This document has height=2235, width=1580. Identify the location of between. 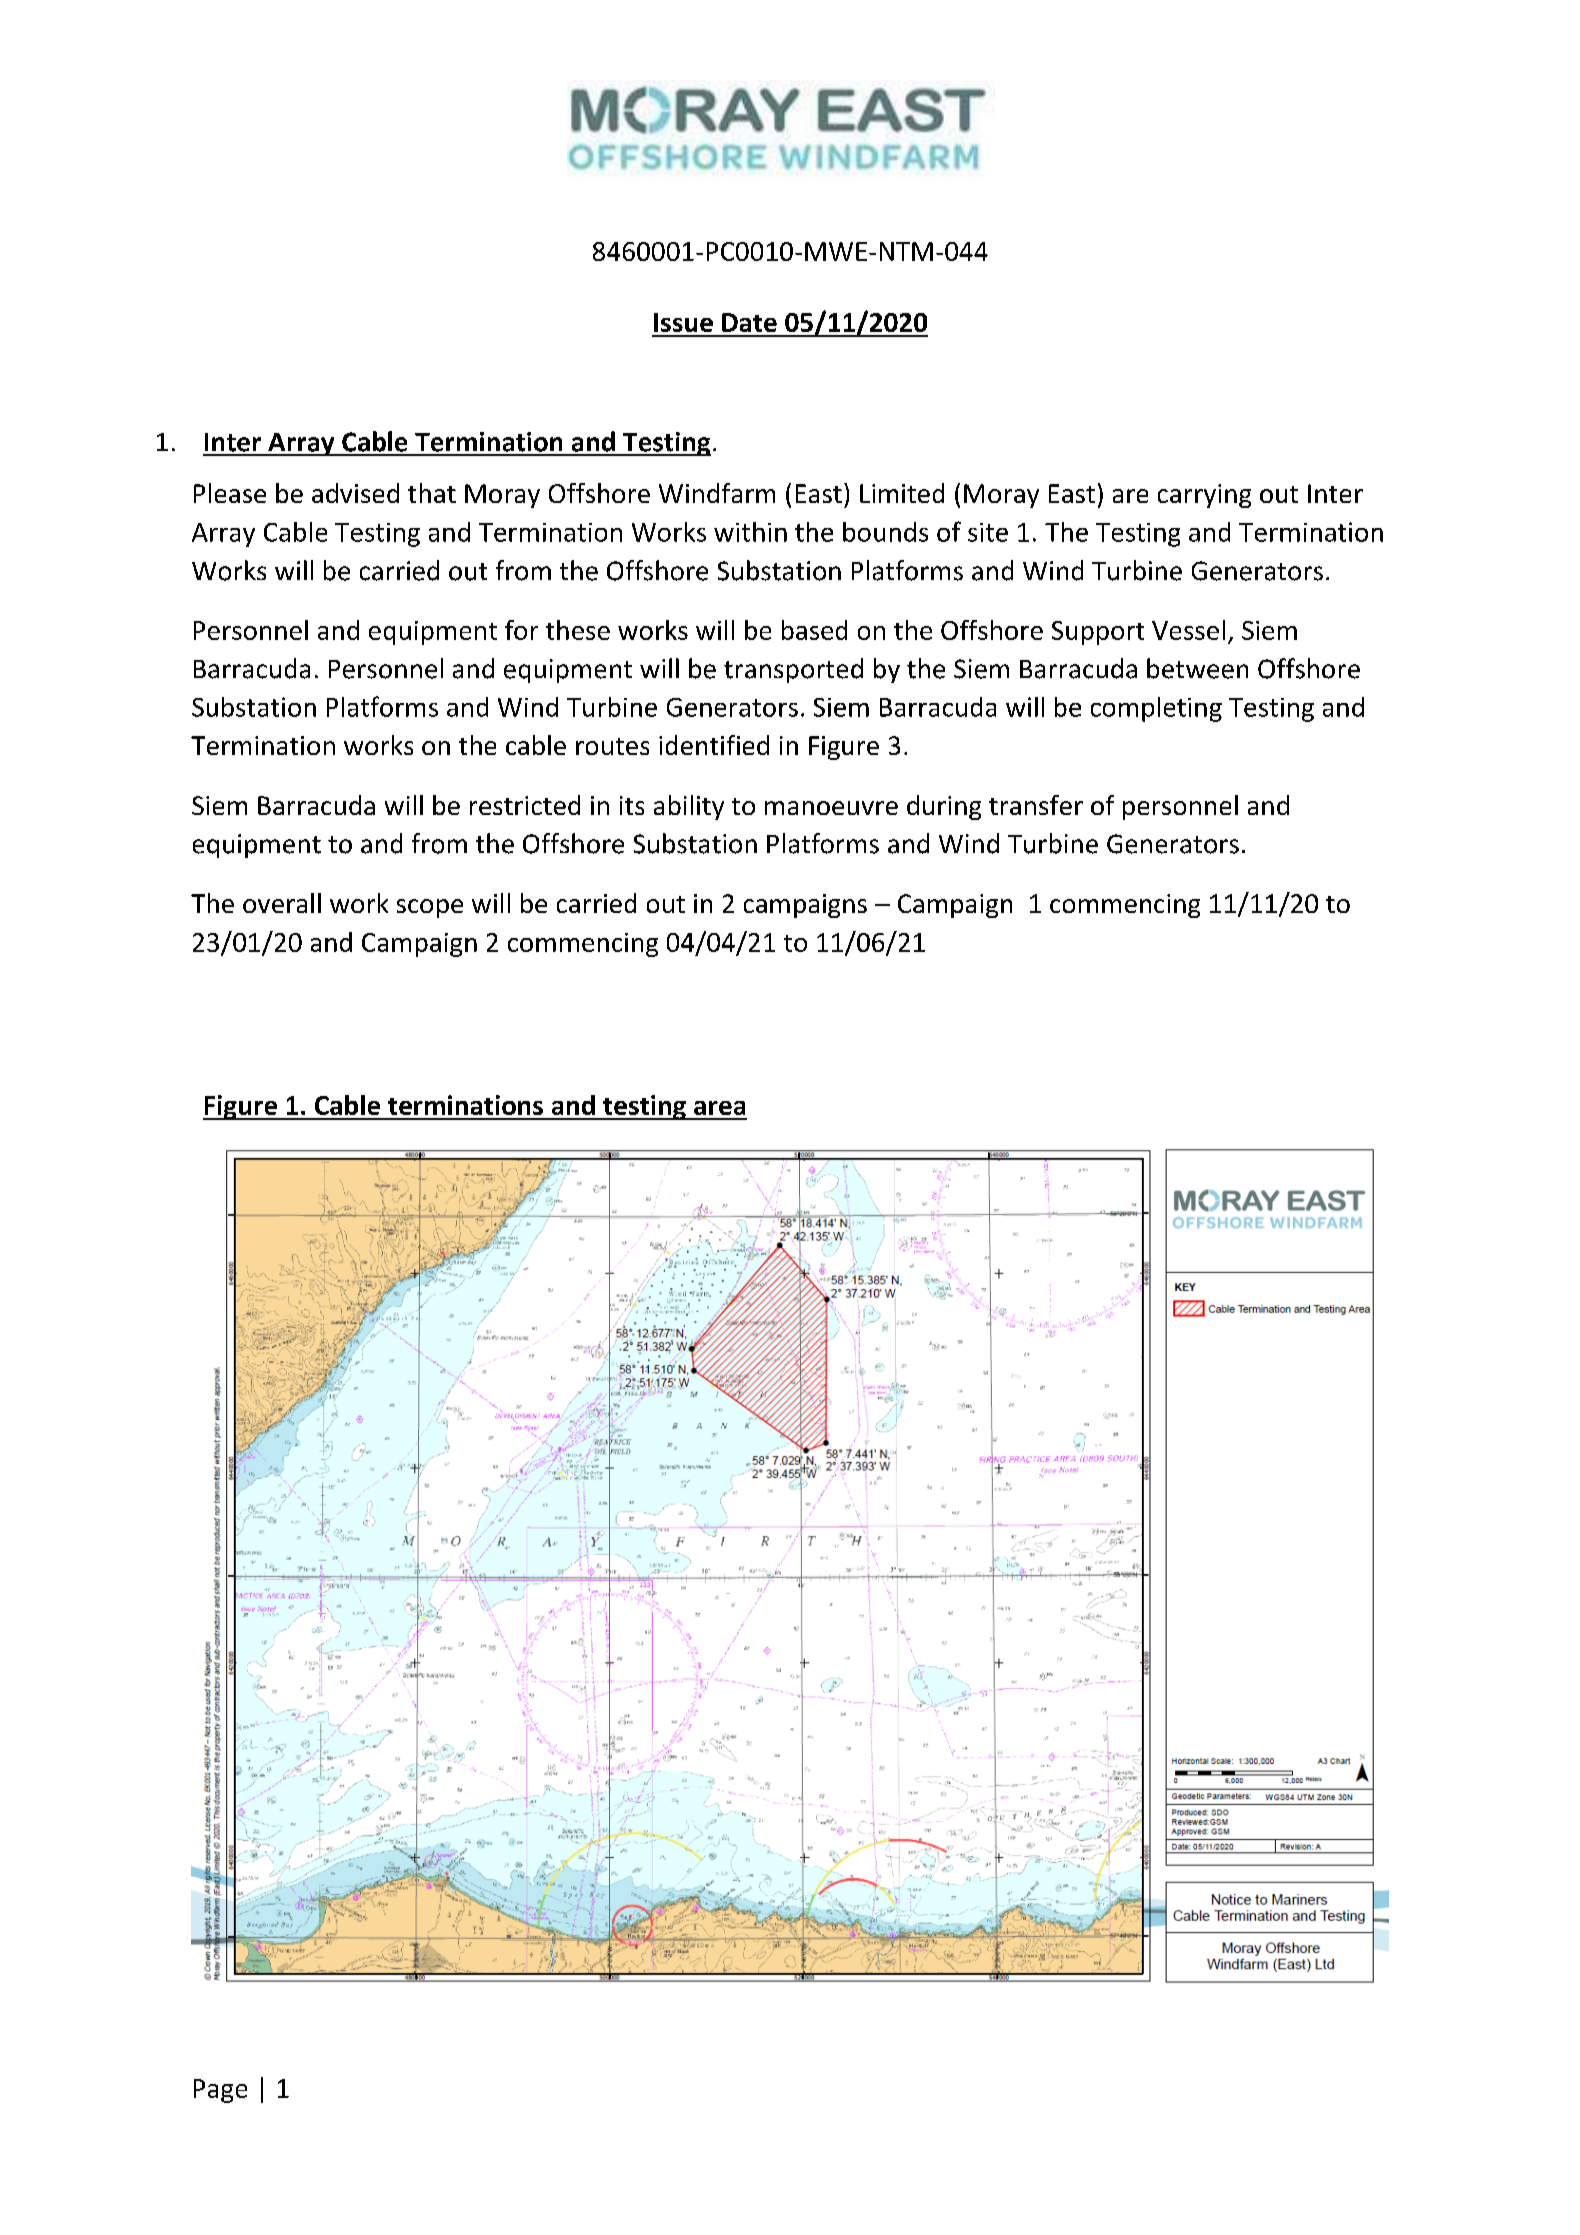
(1197, 668).
